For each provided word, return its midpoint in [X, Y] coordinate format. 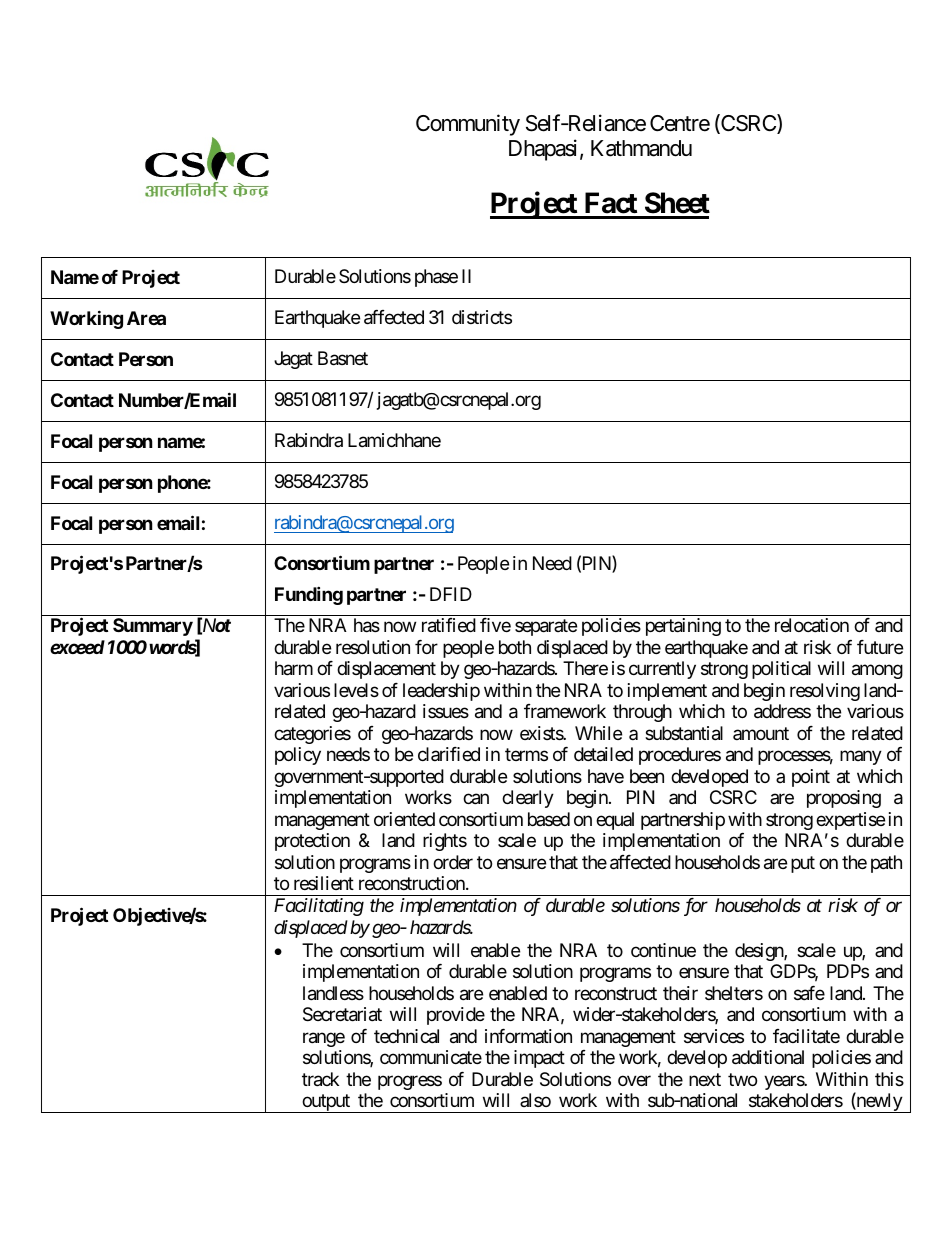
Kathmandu [641, 148]
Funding [309, 595]
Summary [153, 627]
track [320, 1079]
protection [312, 842]
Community [468, 125]
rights [445, 842]
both [515, 647]
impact [539, 1059]
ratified [449, 625]
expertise [850, 821]
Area [146, 318]
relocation [812, 625]
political [781, 670]
